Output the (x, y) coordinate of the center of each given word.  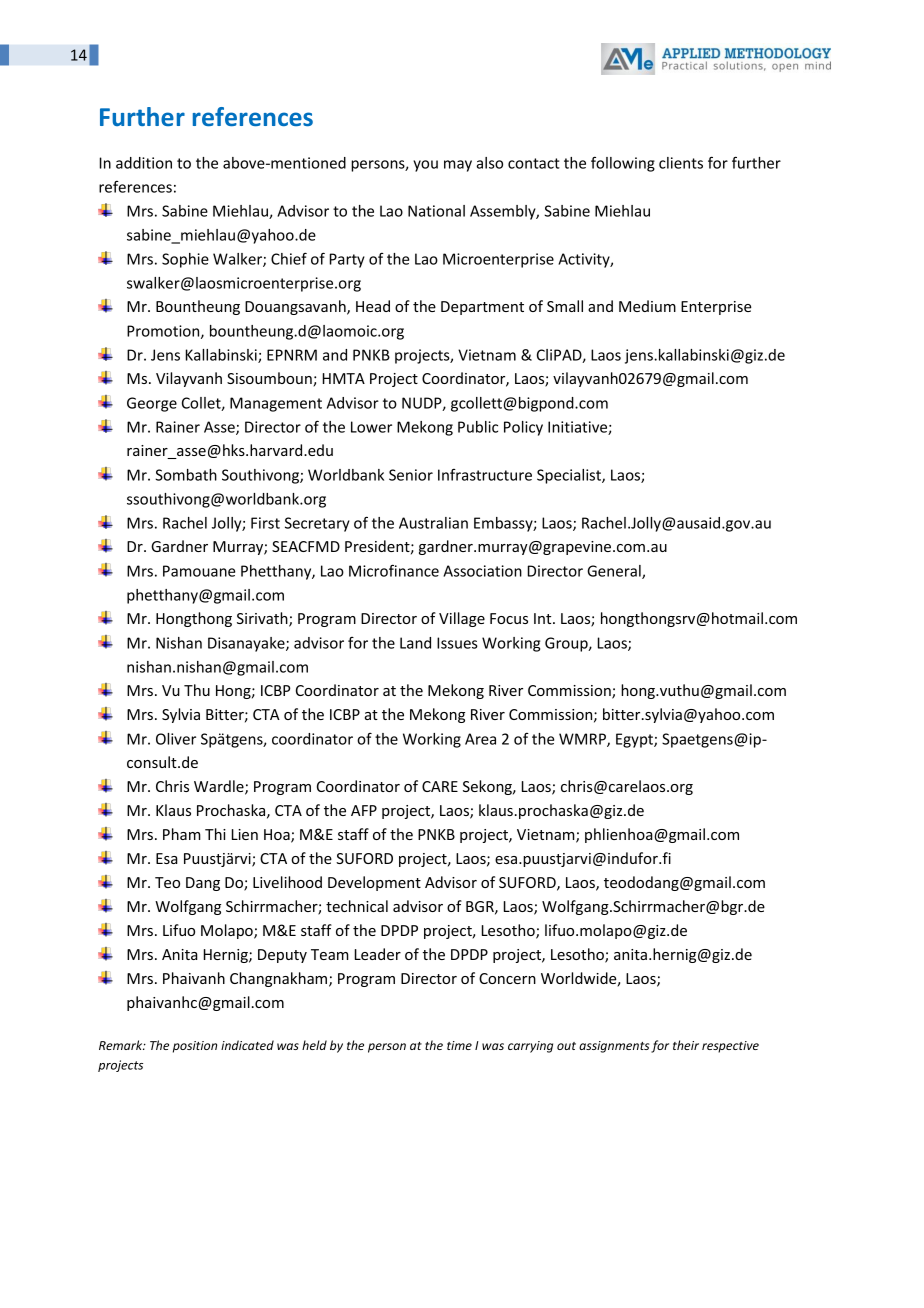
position (195, 1047)
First (265, 523)
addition (144, 163)
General (615, 572)
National (436, 211)
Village (462, 619)
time (459, 1045)
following (623, 164)
